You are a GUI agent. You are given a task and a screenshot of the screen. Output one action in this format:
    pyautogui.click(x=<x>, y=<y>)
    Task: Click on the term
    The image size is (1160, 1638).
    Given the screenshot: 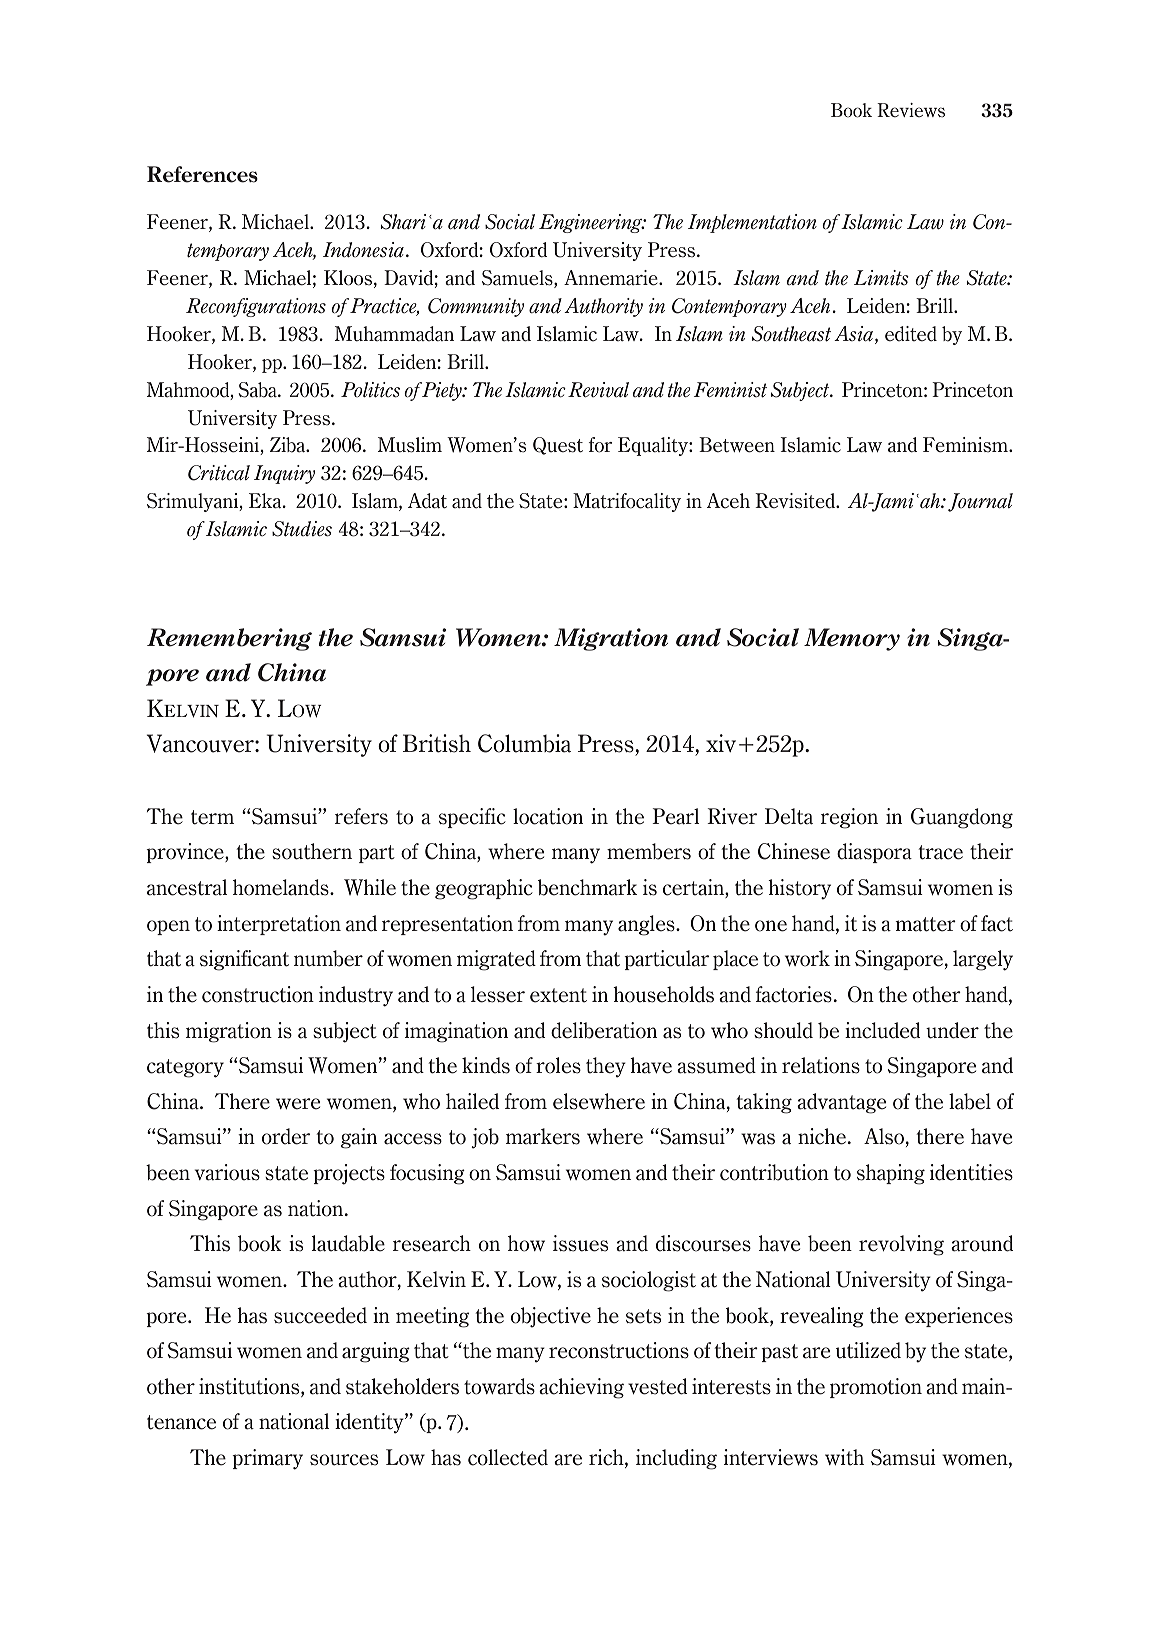 What is the action you would take?
    pyautogui.click(x=212, y=817)
